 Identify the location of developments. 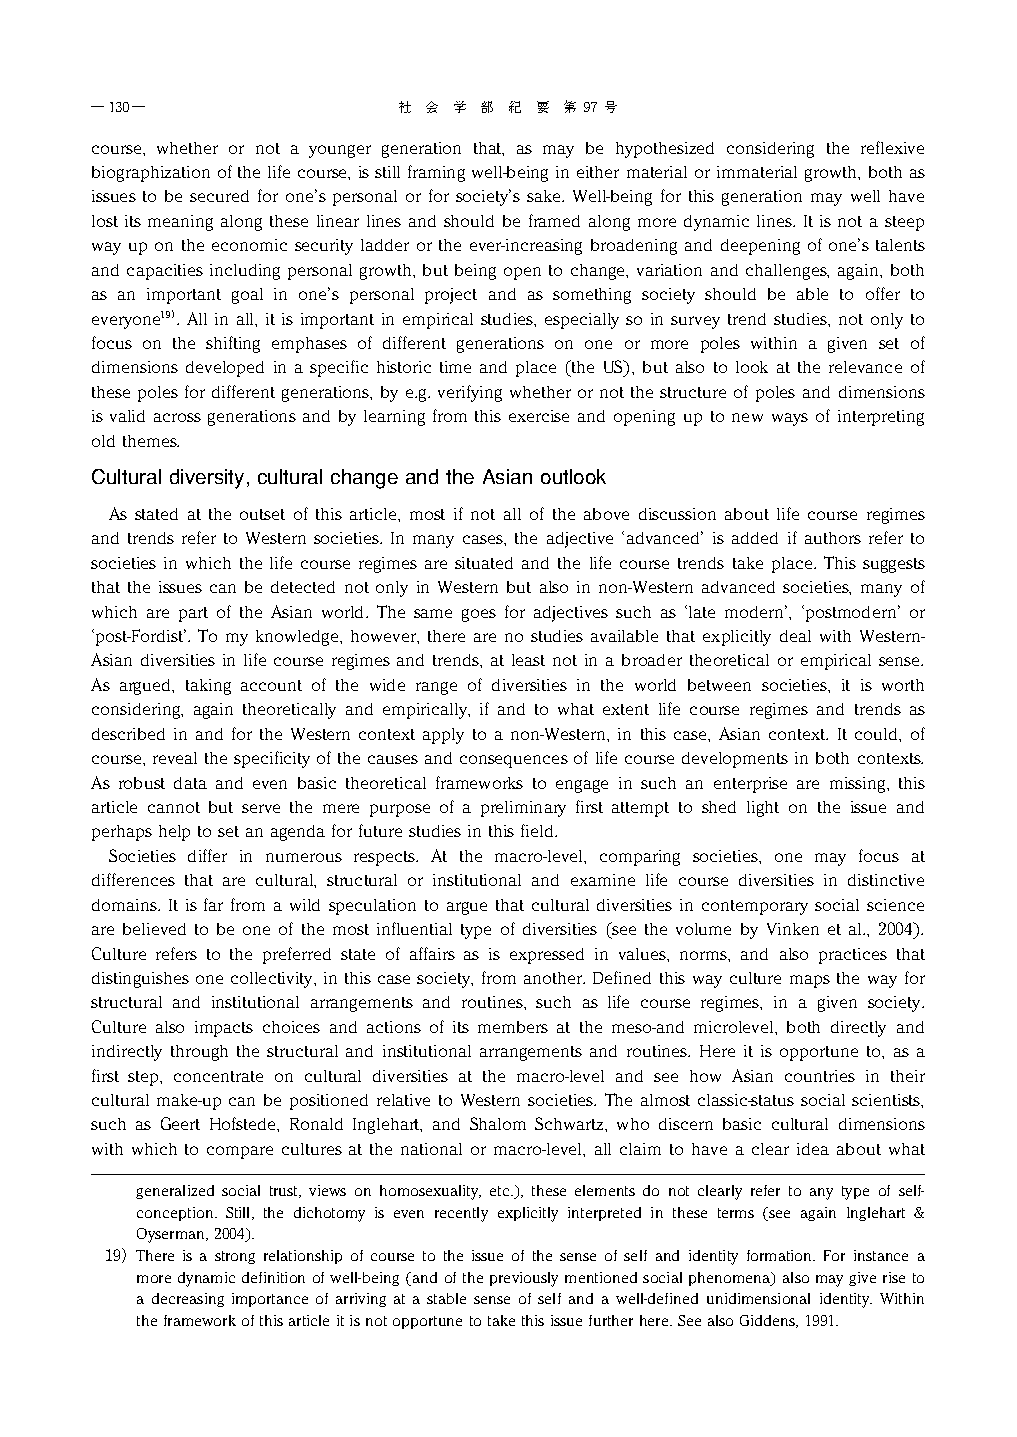
(735, 760).
